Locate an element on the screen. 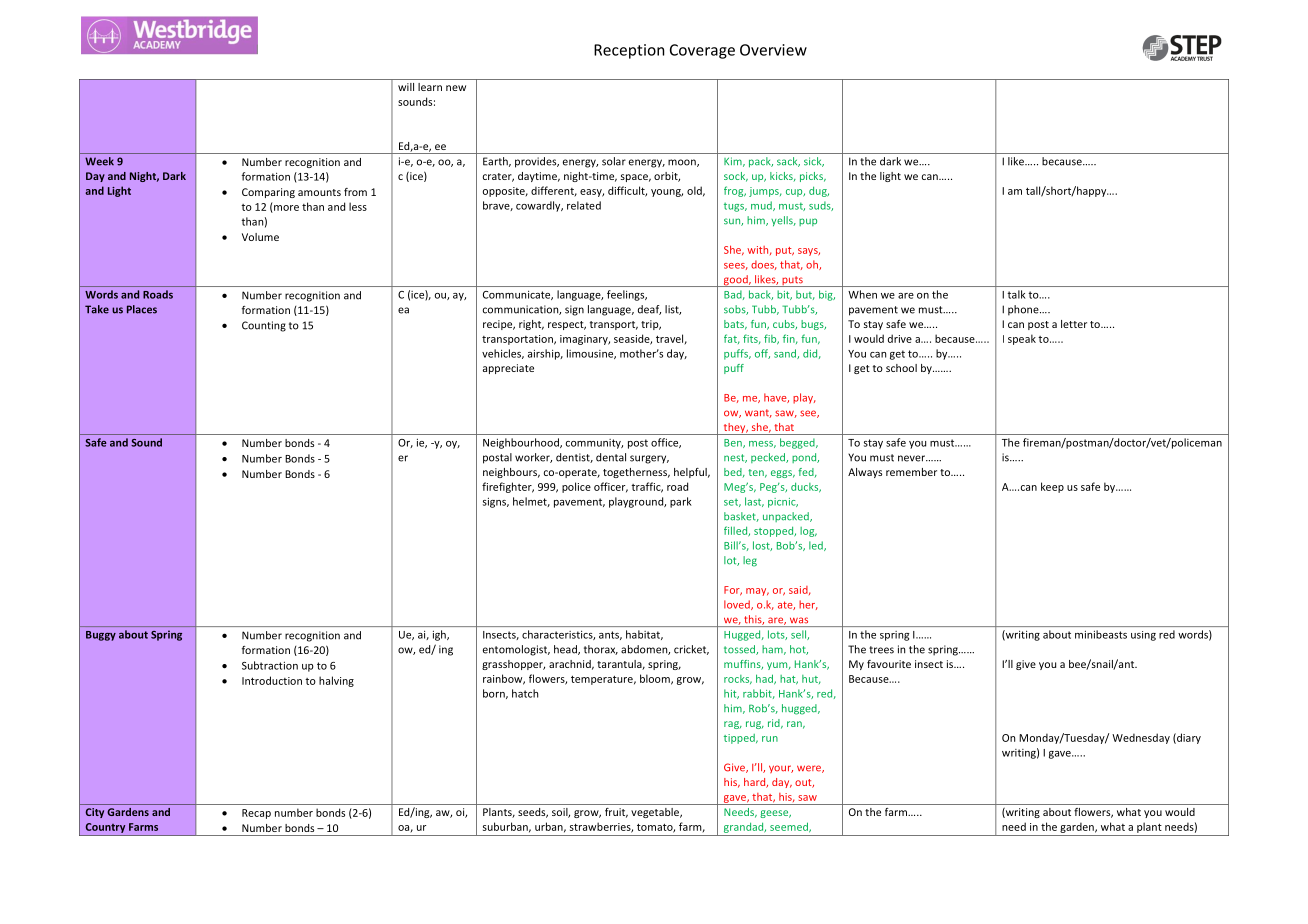 The width and height of the screenshot is (1308, 924). Reception is located at coordinates (629, 51).
